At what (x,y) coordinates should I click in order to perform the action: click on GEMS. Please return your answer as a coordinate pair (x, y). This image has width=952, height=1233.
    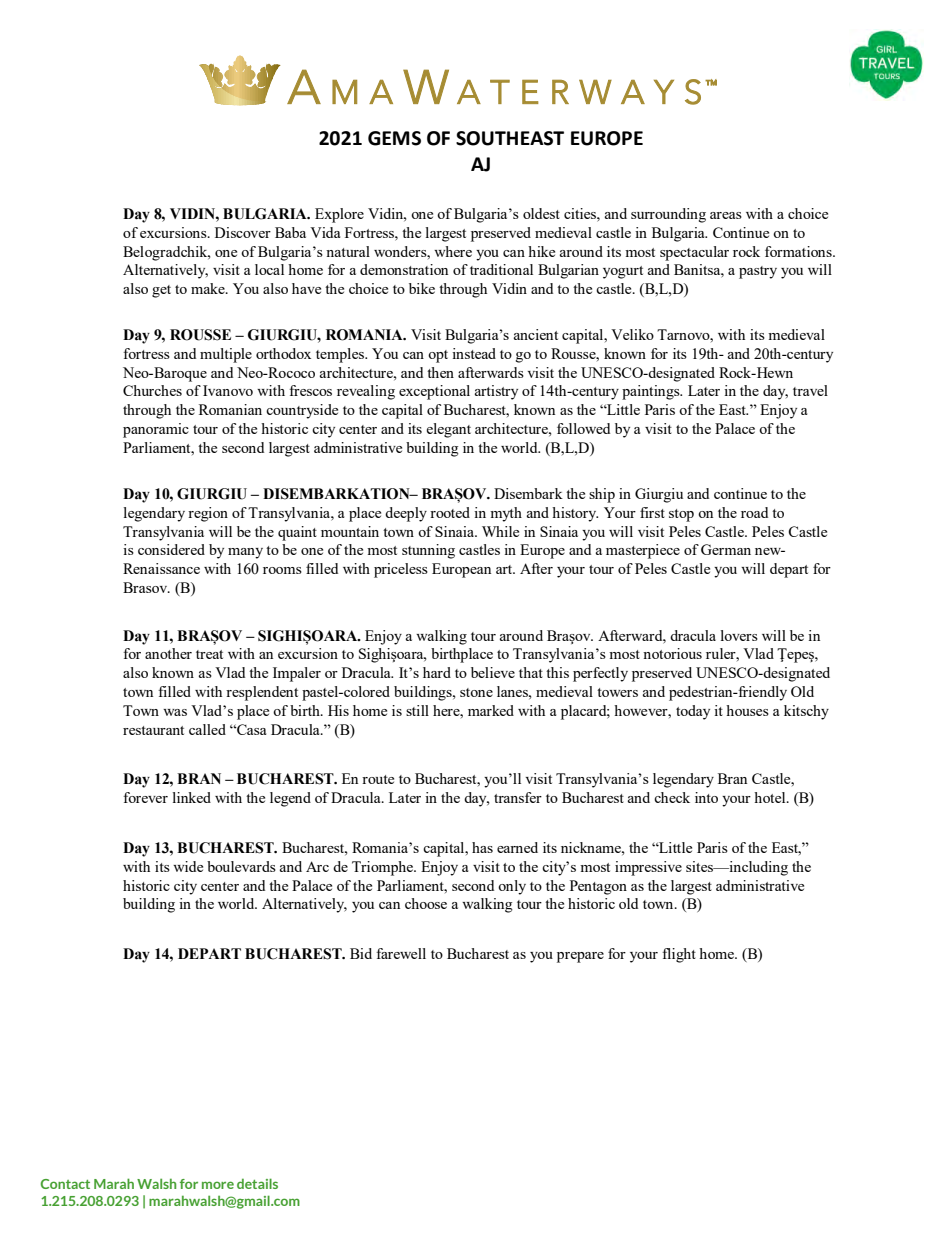
    Looking at the image, I should click on (394, 138).
